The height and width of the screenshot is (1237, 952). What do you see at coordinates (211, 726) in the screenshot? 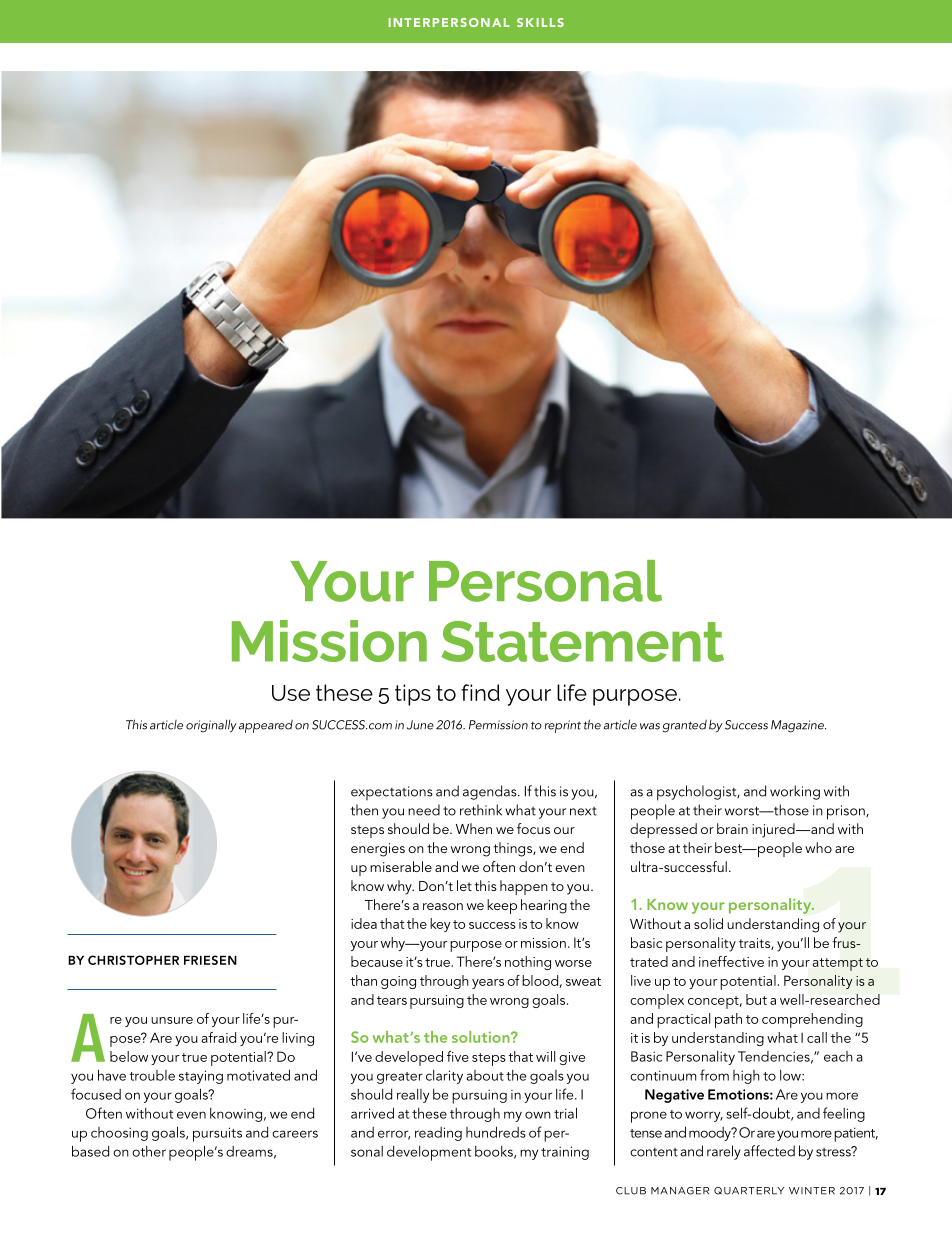
I see `originally` at bounding box center [211, 726].
